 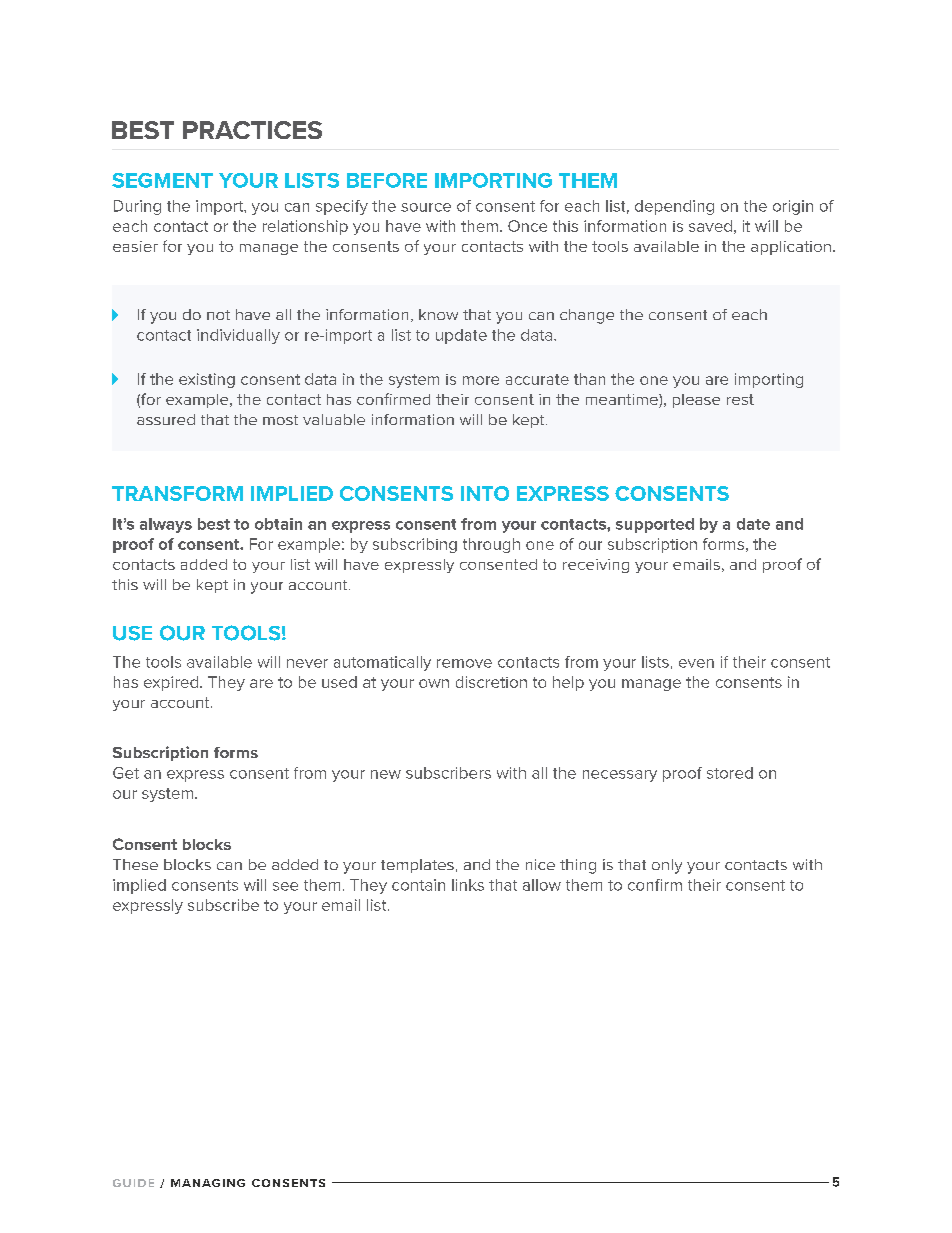 I want to click on SEGMENT, so click(x=162, y=180).
